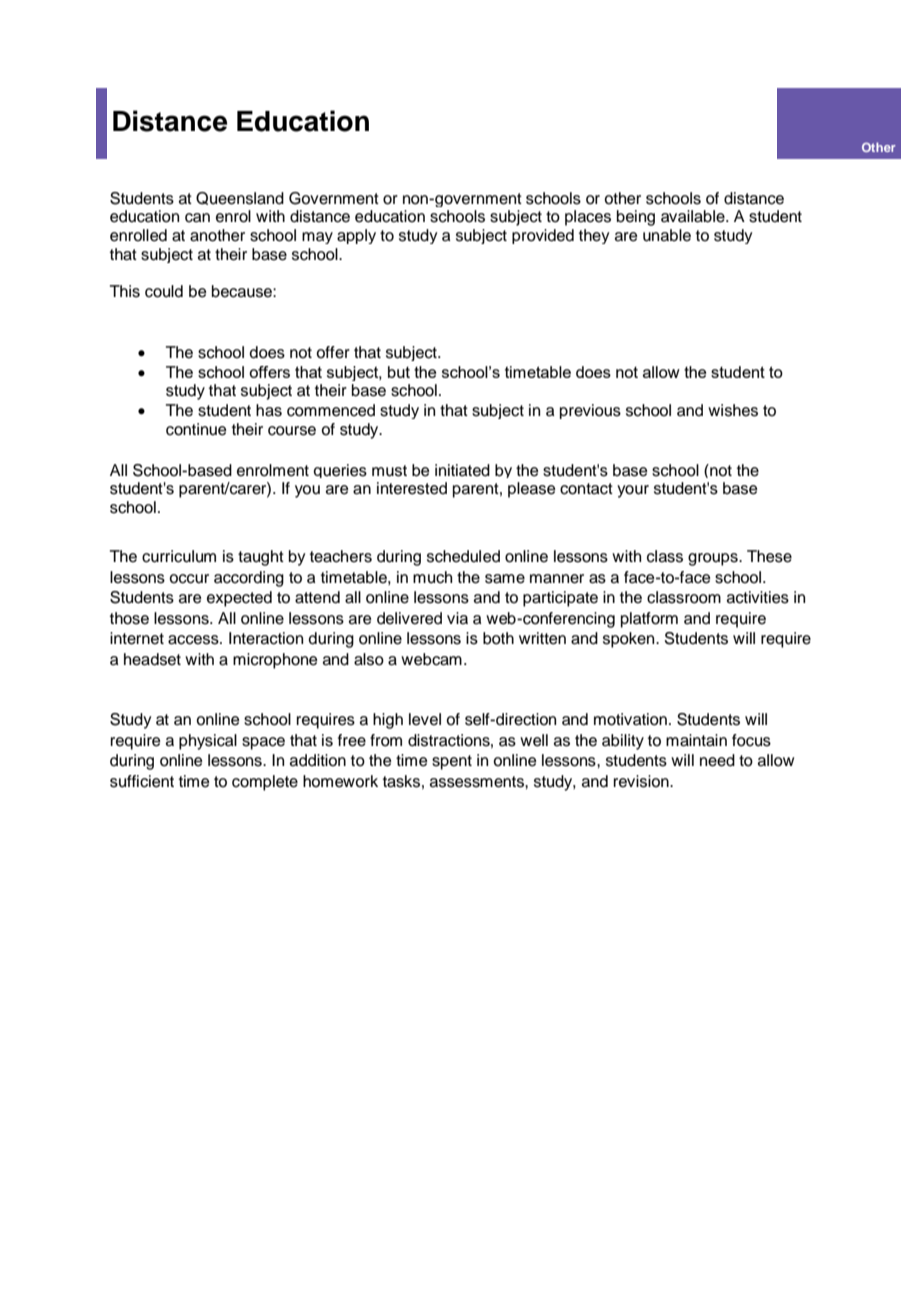 The height and width of the screenshot is (1308, 924). I want to click on but, so click(399, 372).
